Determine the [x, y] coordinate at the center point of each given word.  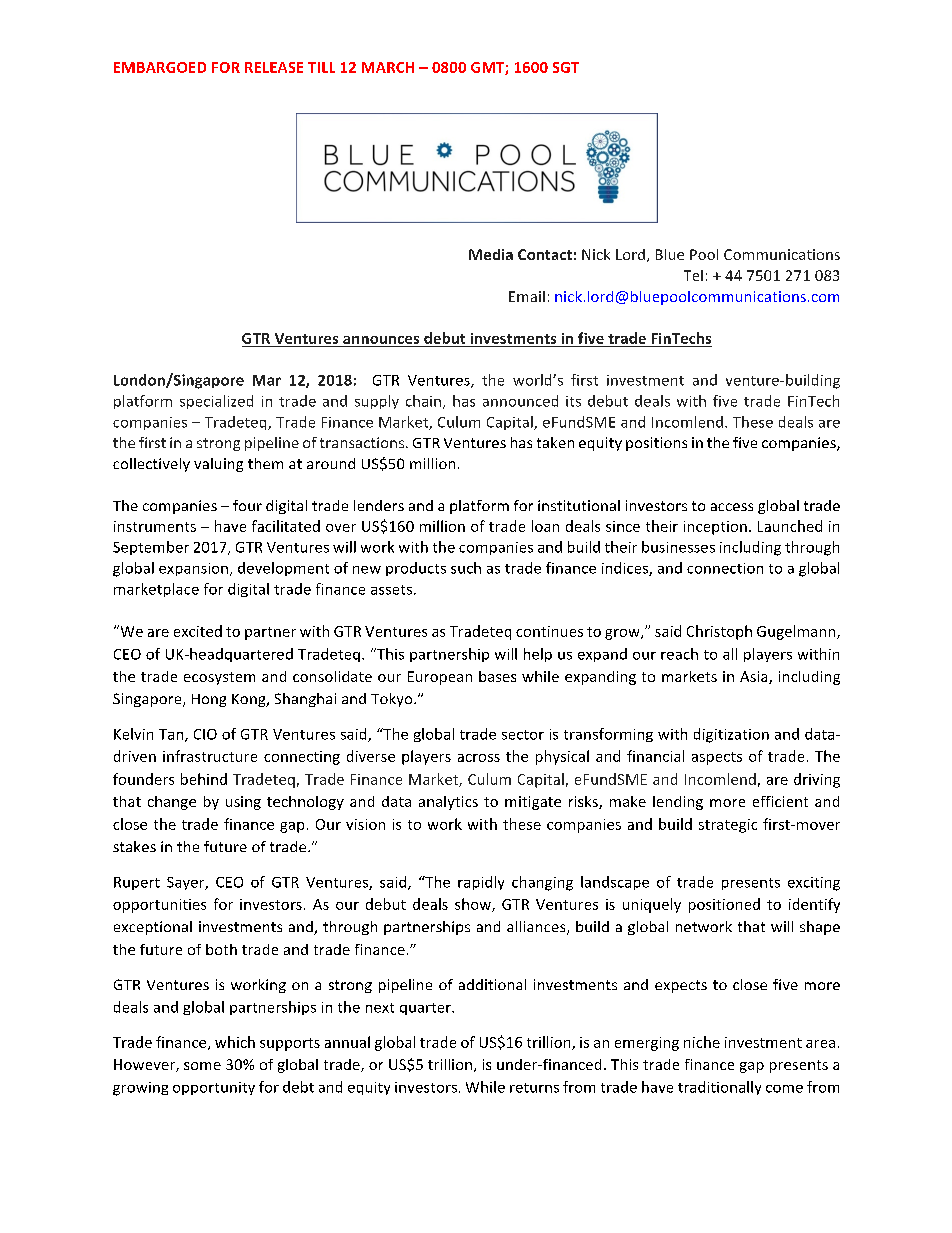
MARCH [388, 67]
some [202, 1066]
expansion [193, 569]
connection [725, 568]
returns [534, 1088]
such [466, 568]
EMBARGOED [160, 67]
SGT [566, 67]
